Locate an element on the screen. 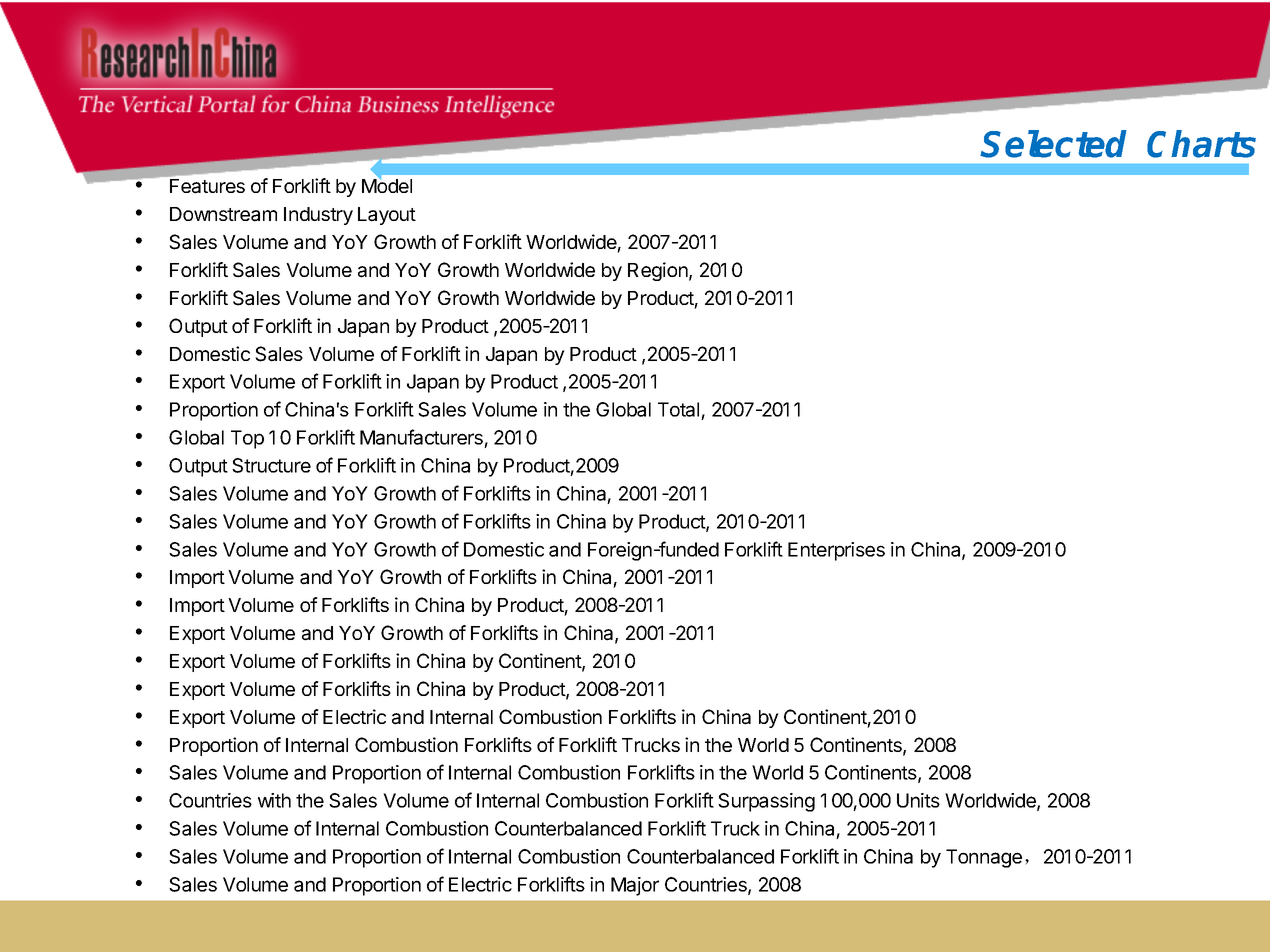  Enterprises is located at coordinates (836, 551).
